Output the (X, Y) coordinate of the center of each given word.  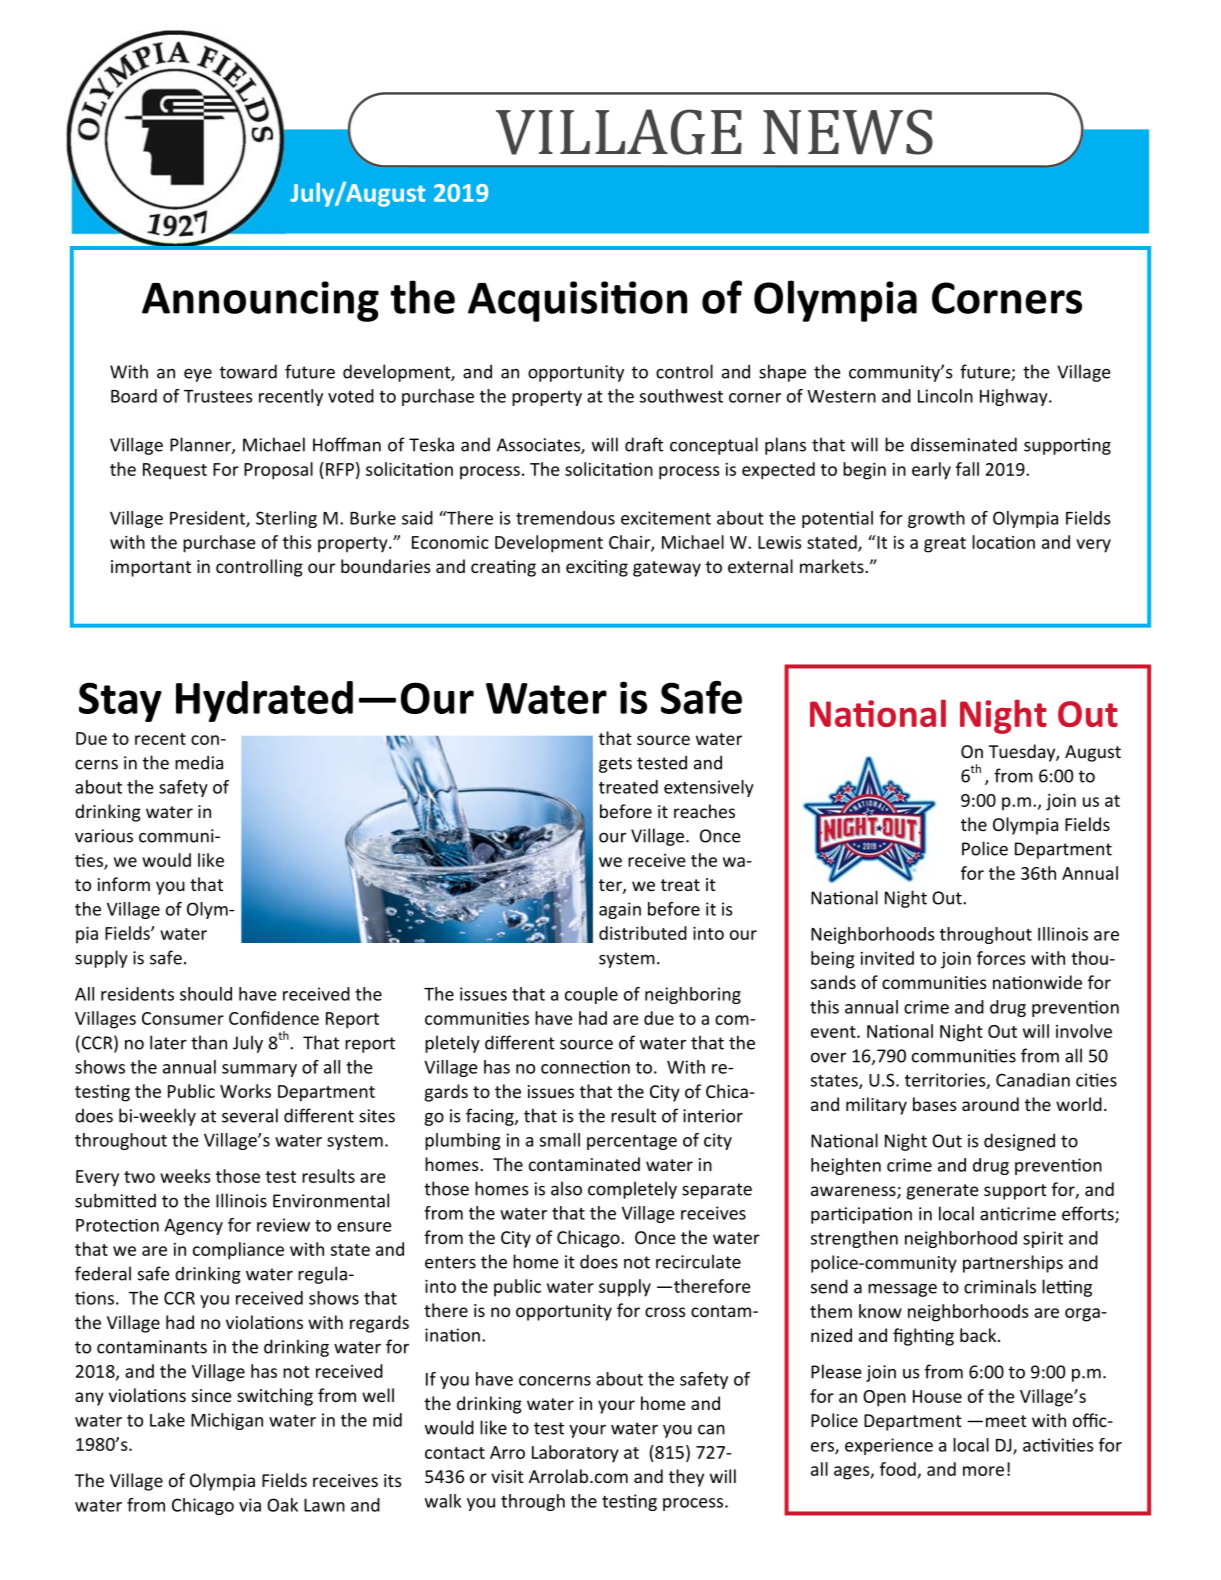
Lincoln (945, 396)
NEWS (848, 132)
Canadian (1033, 1080)
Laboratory (575, 1454)
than (209, 1042)
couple (591, 995)
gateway (667, 569)
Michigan (227, 1421)
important (151, 568)
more (983, 1471)
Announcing (260, 301)
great (945, 545)
